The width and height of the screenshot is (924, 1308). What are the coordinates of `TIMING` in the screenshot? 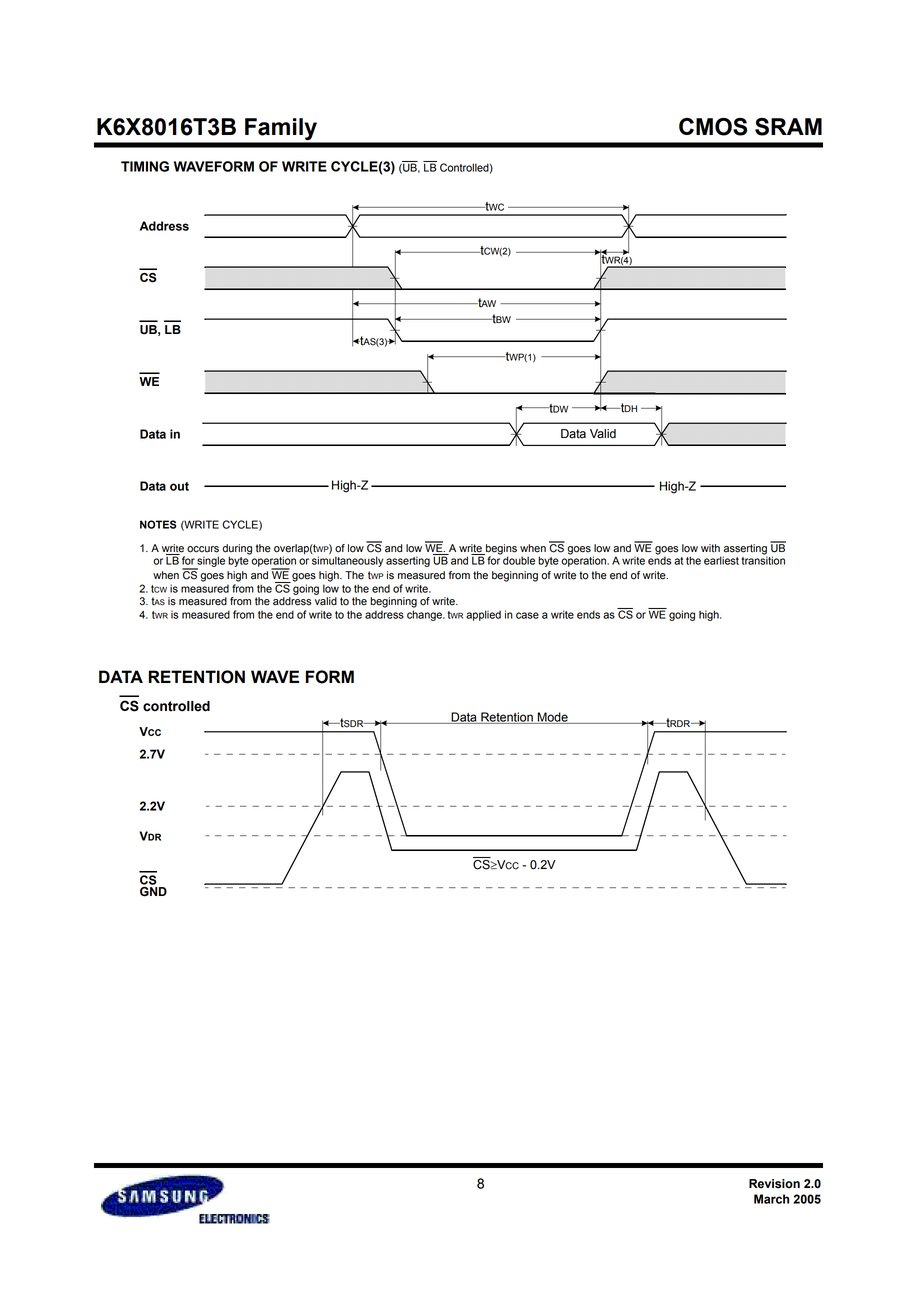 It's located at (145, 166).
